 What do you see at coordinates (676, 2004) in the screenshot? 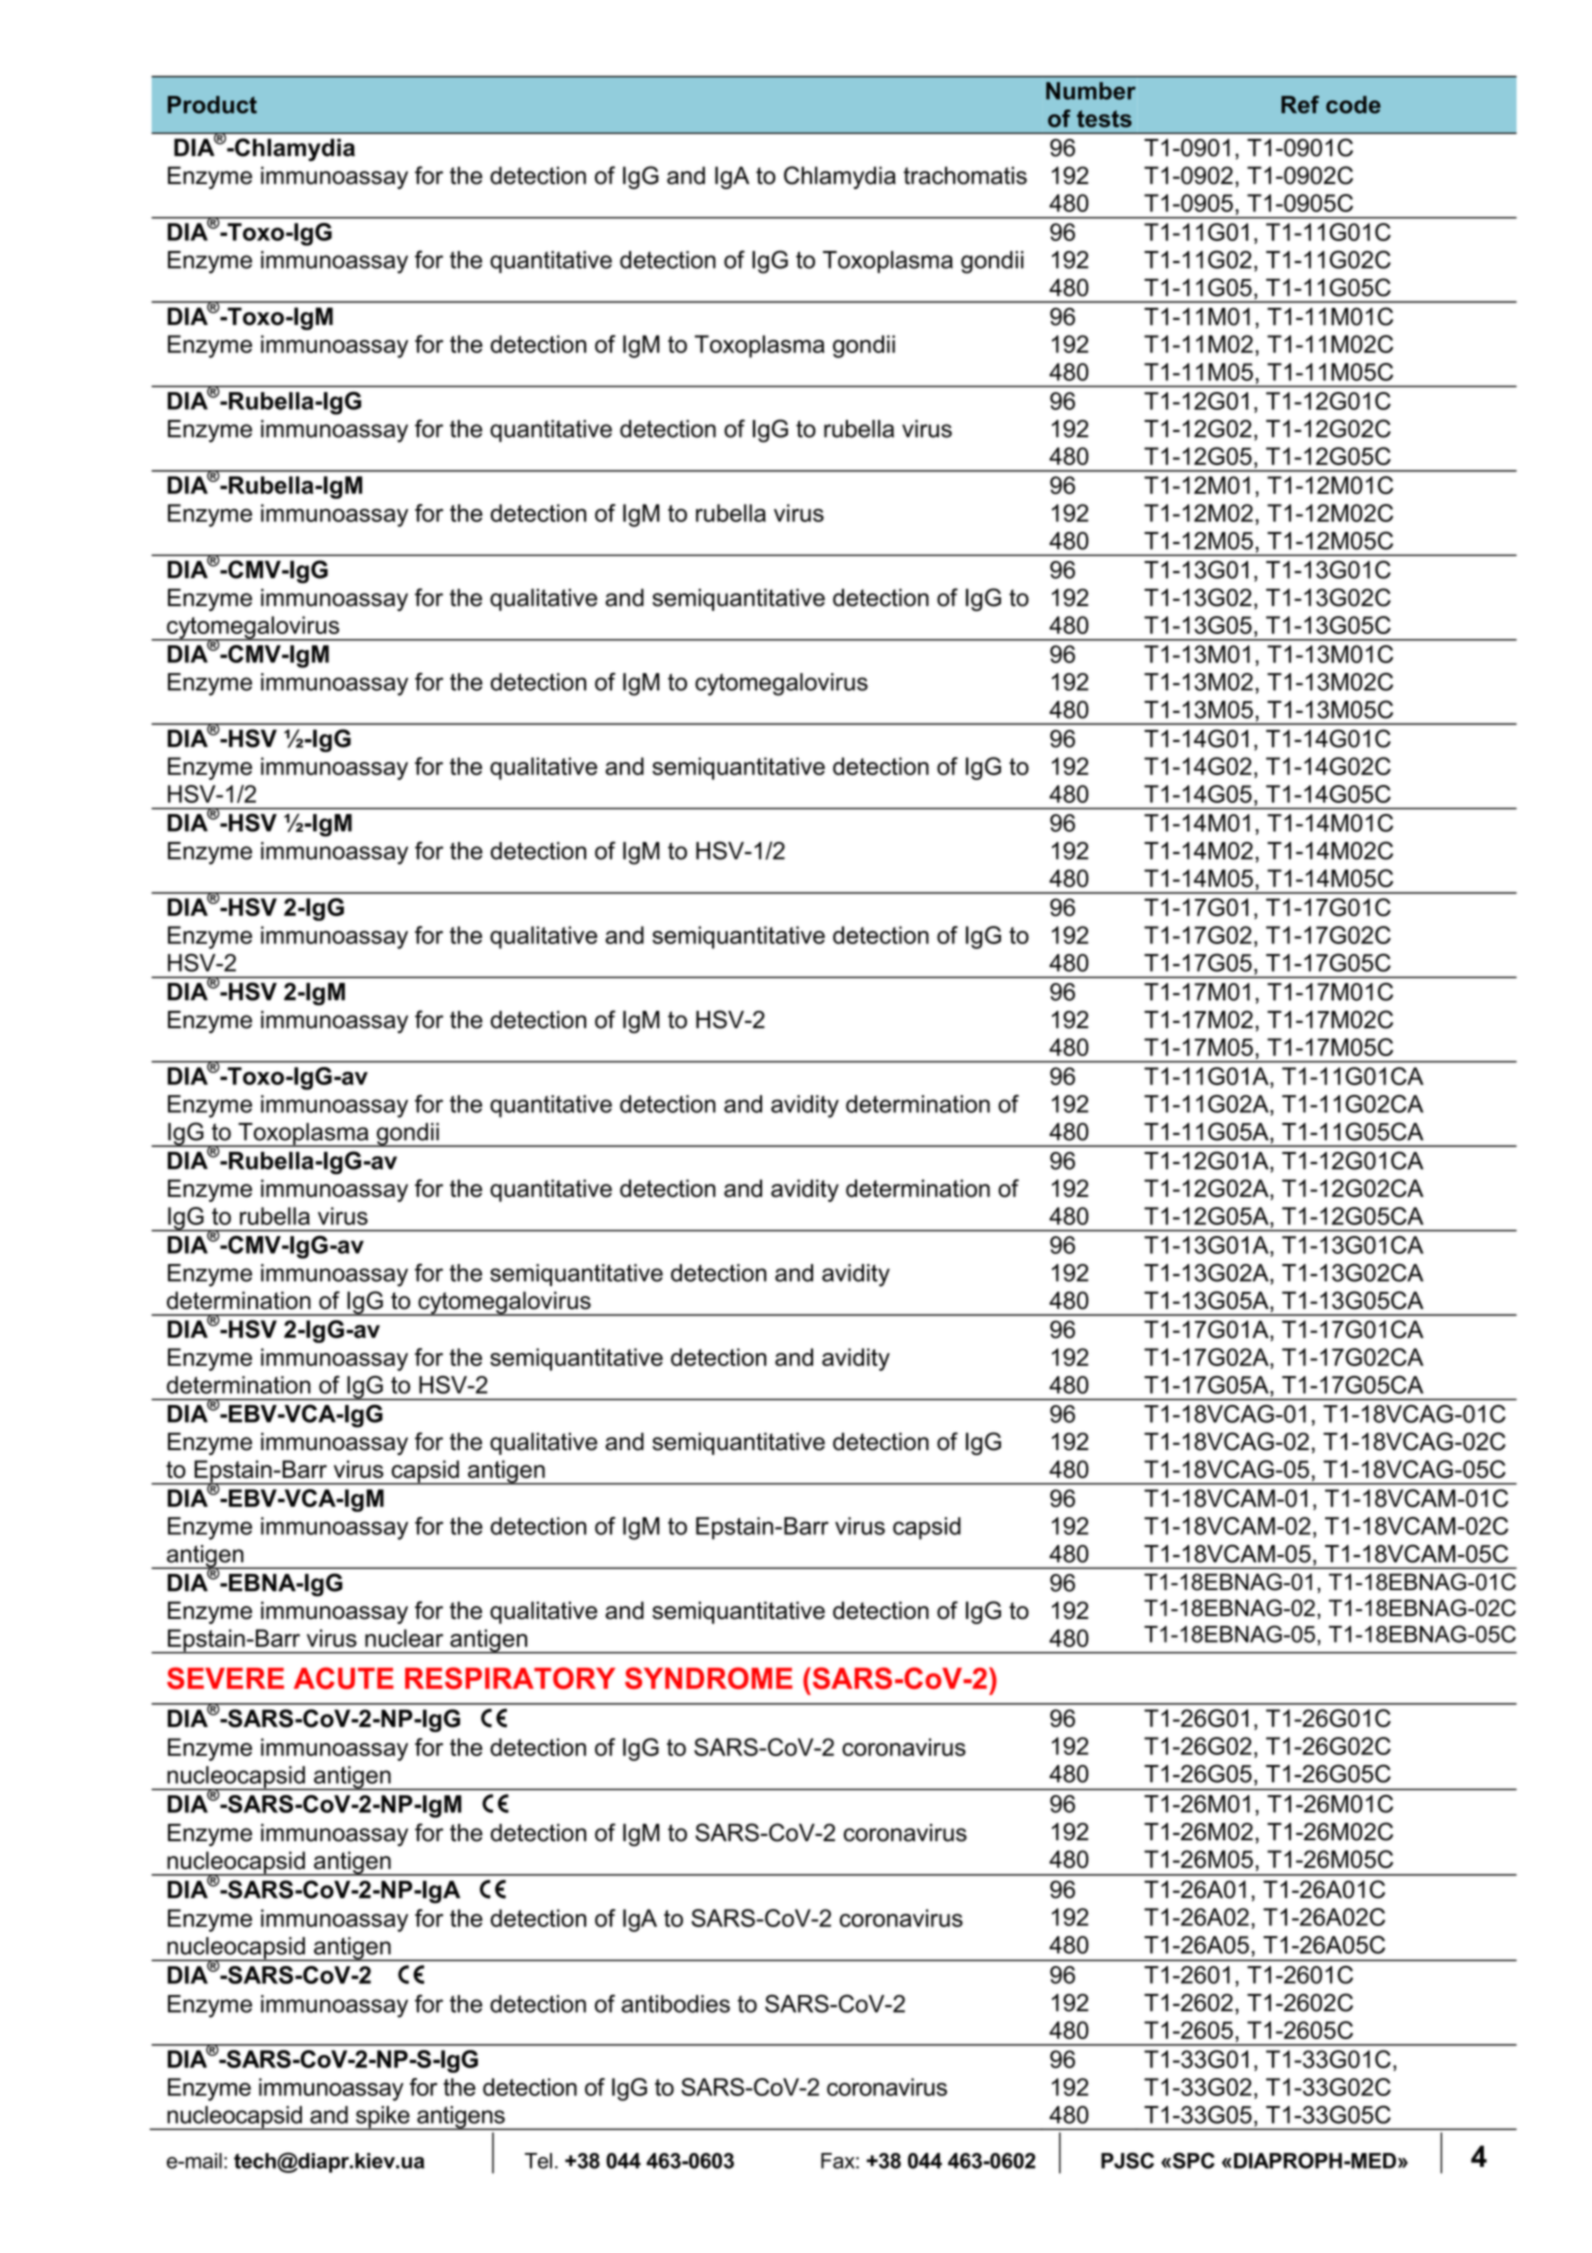
I see `antibodies` at bounding box center [676, 2004].
